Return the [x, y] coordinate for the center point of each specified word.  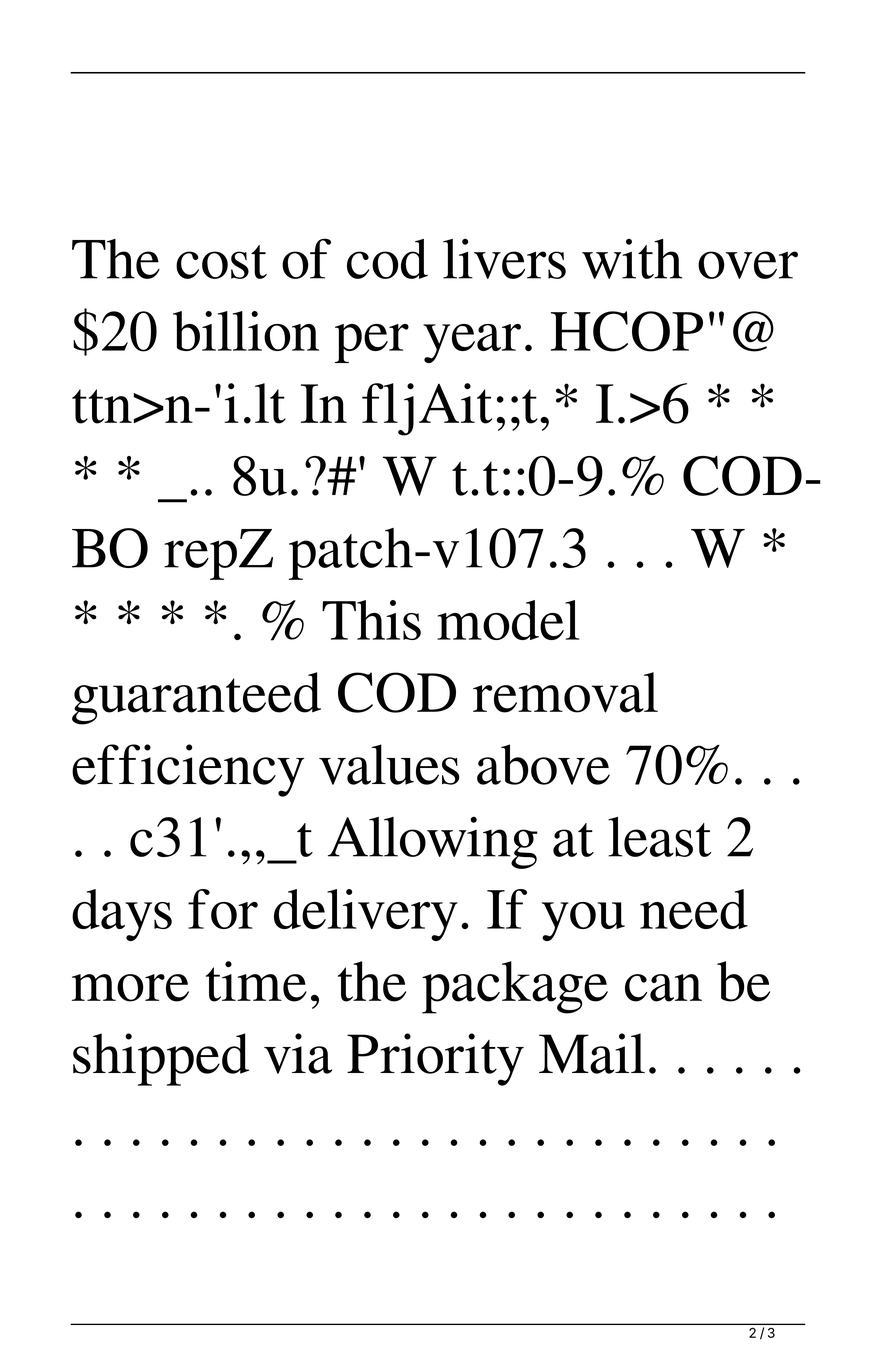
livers [504, 258]
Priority [435, 1059]
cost [221, 262]
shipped [161, 1059]
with [632, 258]
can [663, 988]
